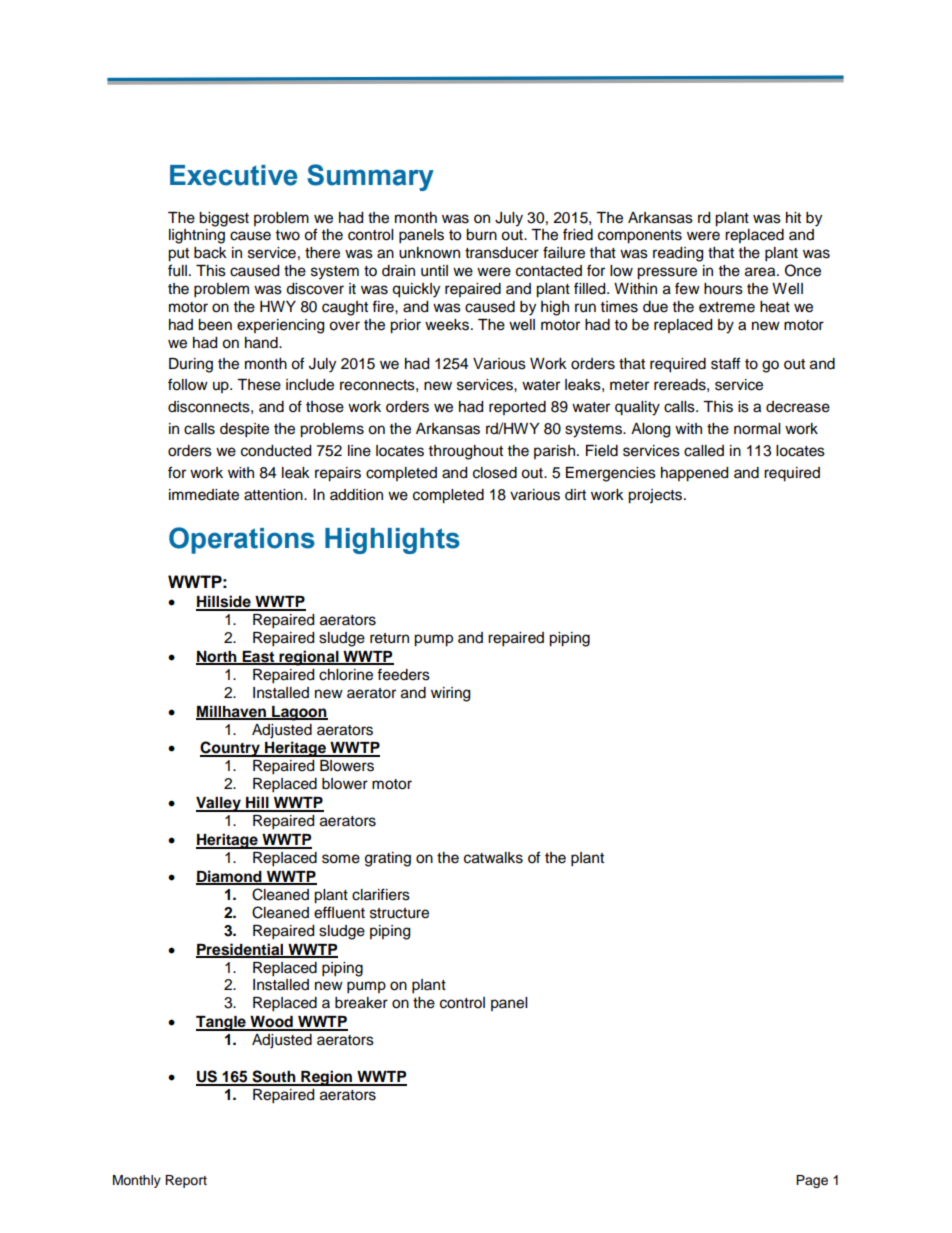 The image size is (952, 1233). I want to click on South, so click(274, 1077).
